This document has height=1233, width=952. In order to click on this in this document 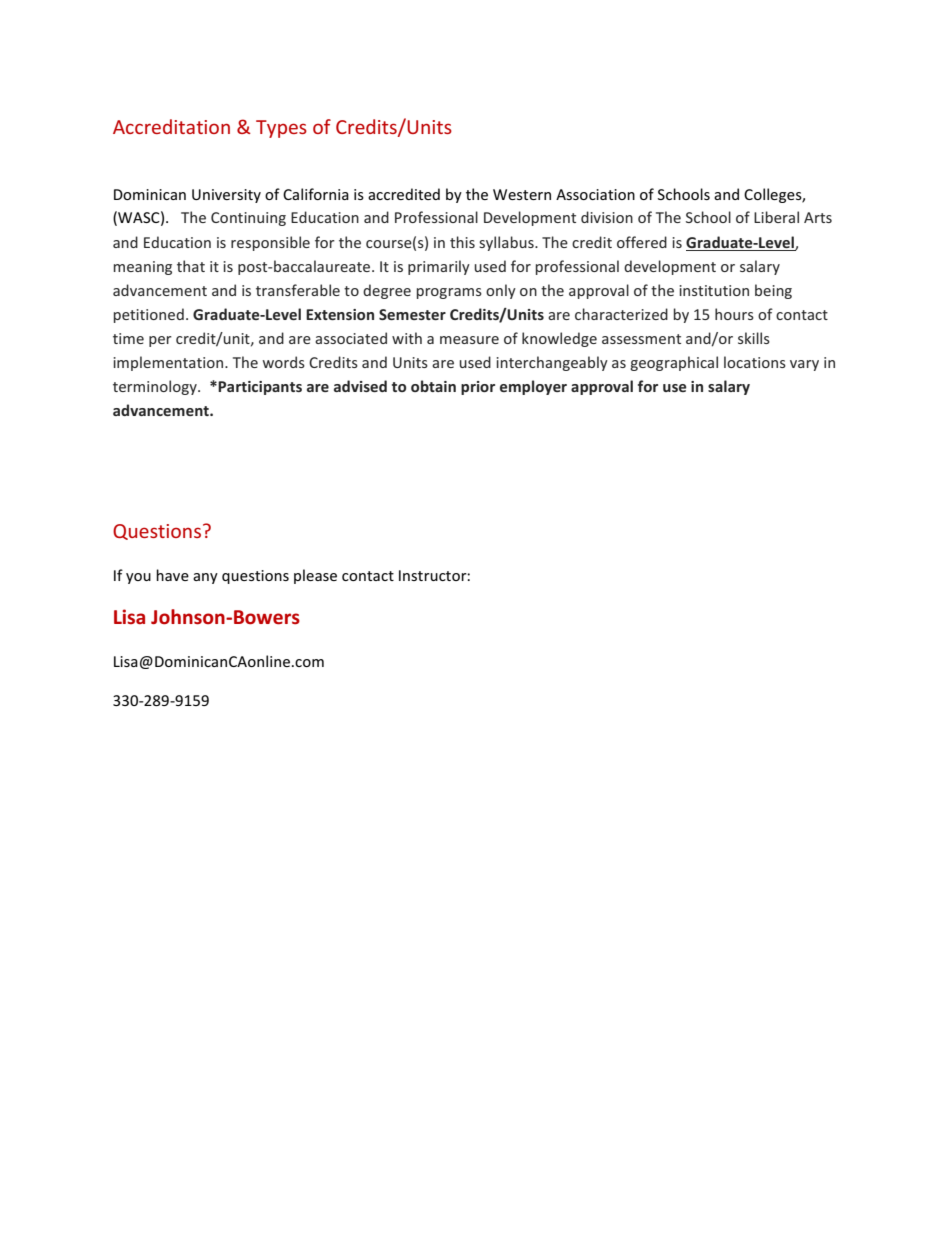, I will do `click(462, 242)`.
